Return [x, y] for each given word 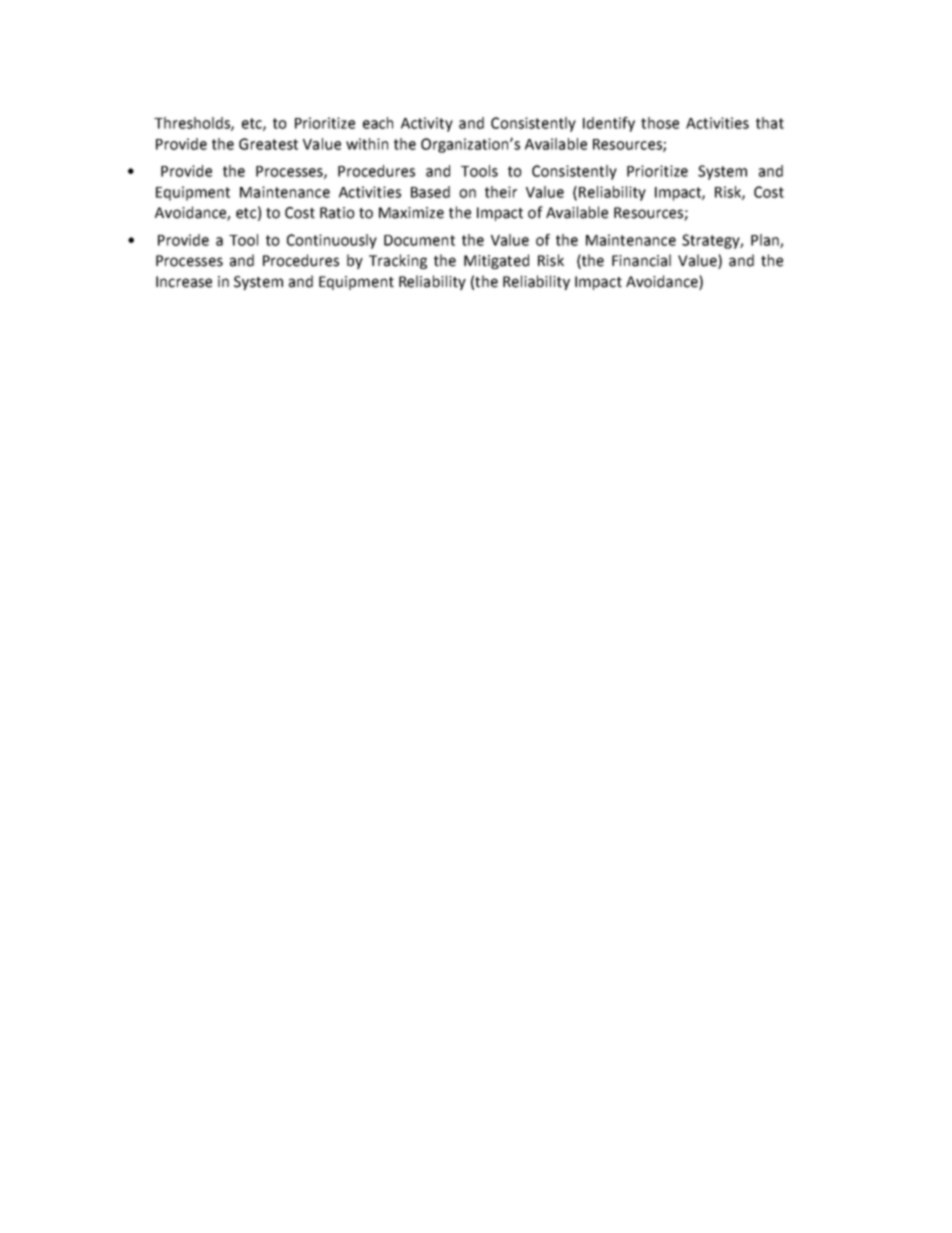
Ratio [337, 213]
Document [419, 240]
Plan [766, 241]
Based [430, 192]
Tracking [398, 261]
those [660, 123]
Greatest [268, 144]
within [367, 144]
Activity [427, 124]
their [501, 192]
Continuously [332, 241]
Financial [641, 260]
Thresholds [193, 124]
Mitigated [496, 261]
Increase [184, 282]
